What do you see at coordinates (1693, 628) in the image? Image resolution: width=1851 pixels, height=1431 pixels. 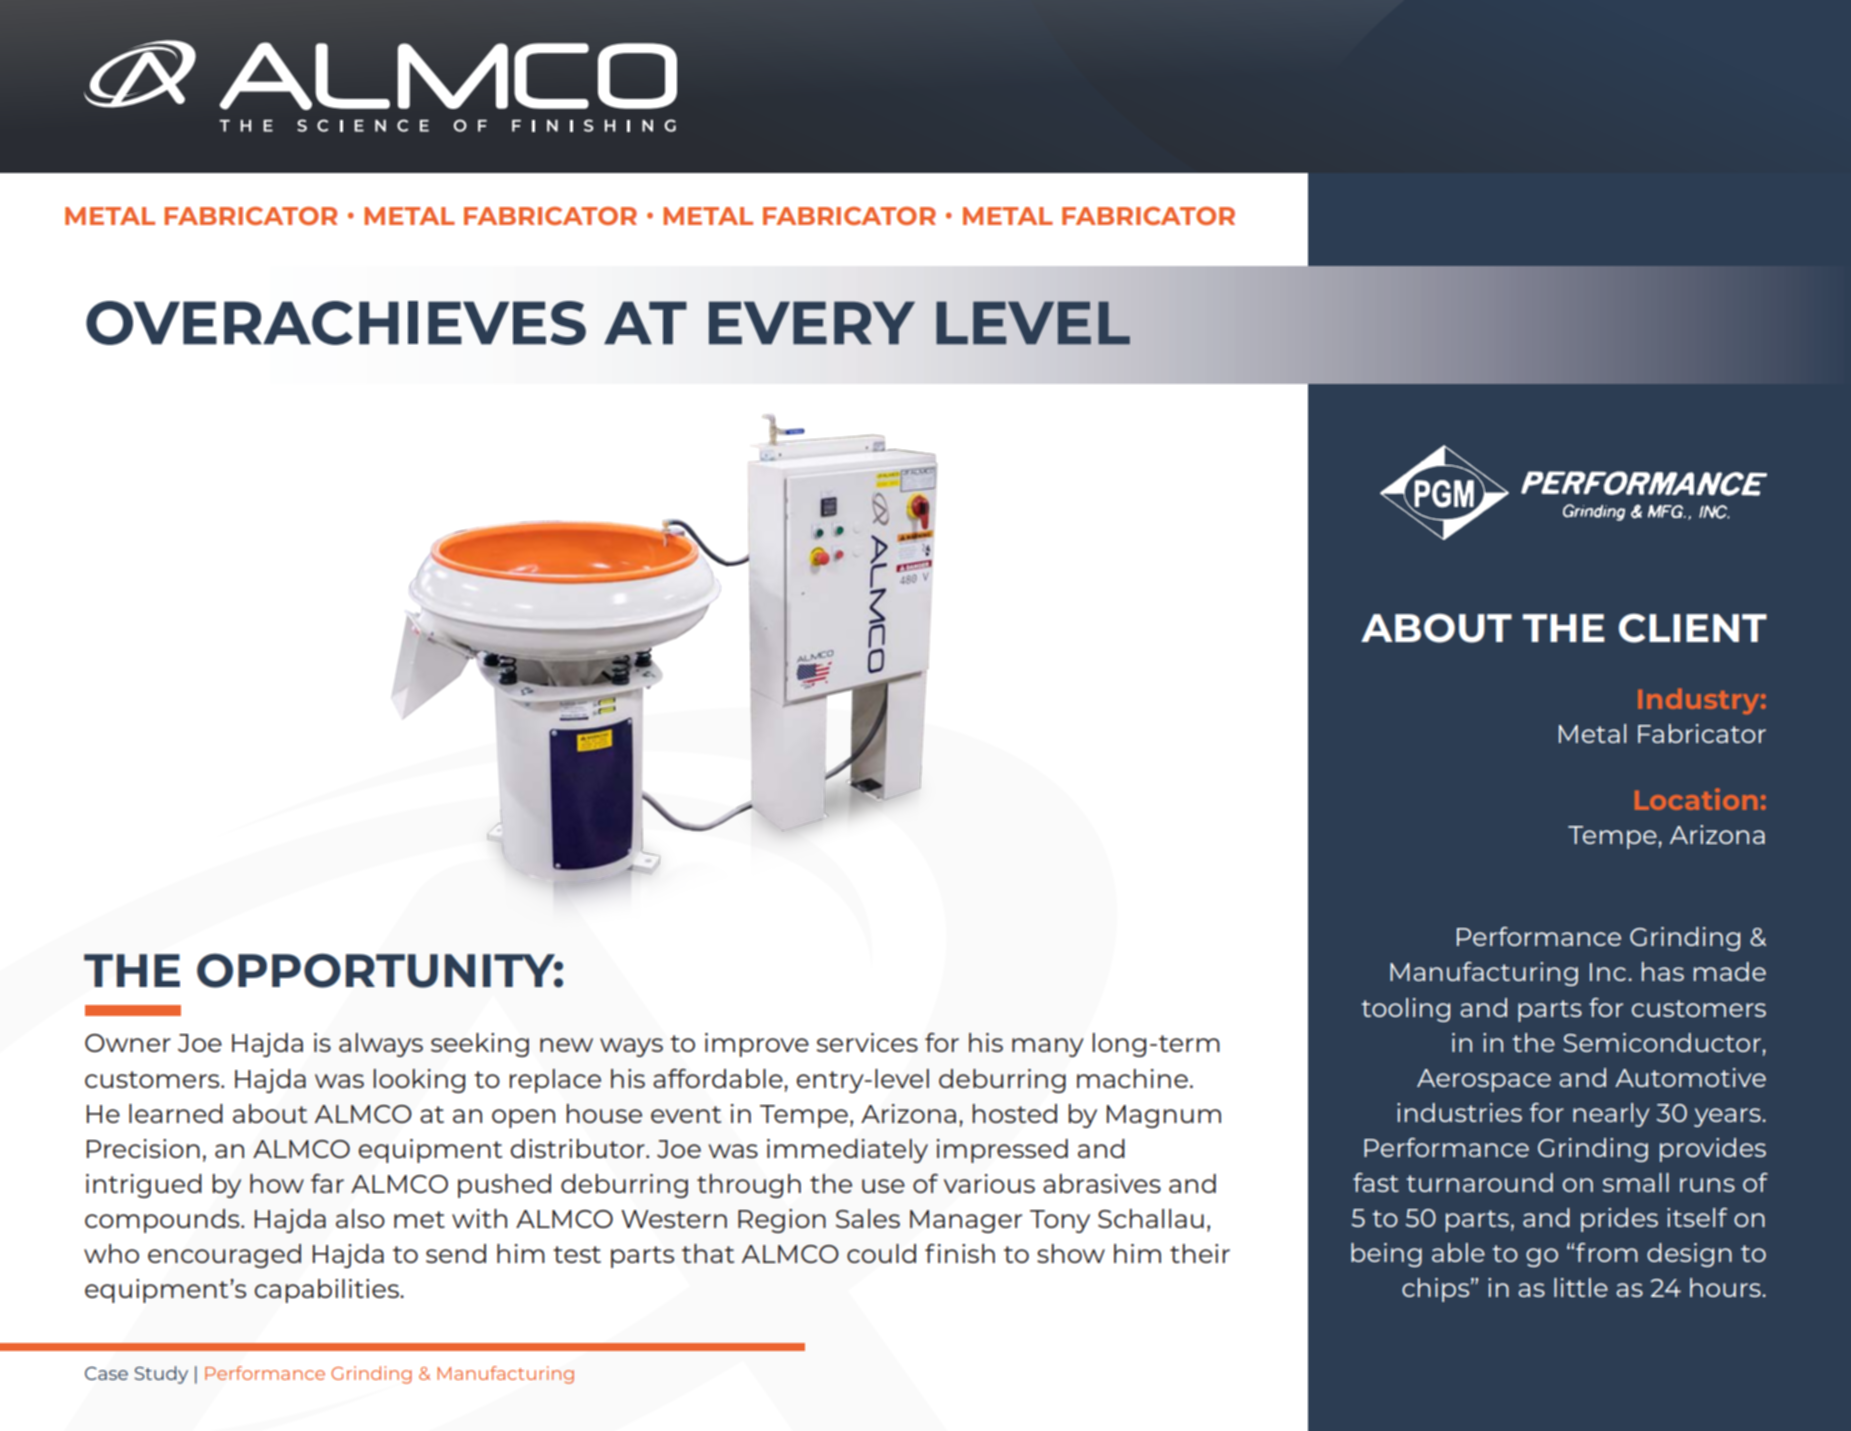 I see `CLIENT` at bounding box center [1693, 628].
